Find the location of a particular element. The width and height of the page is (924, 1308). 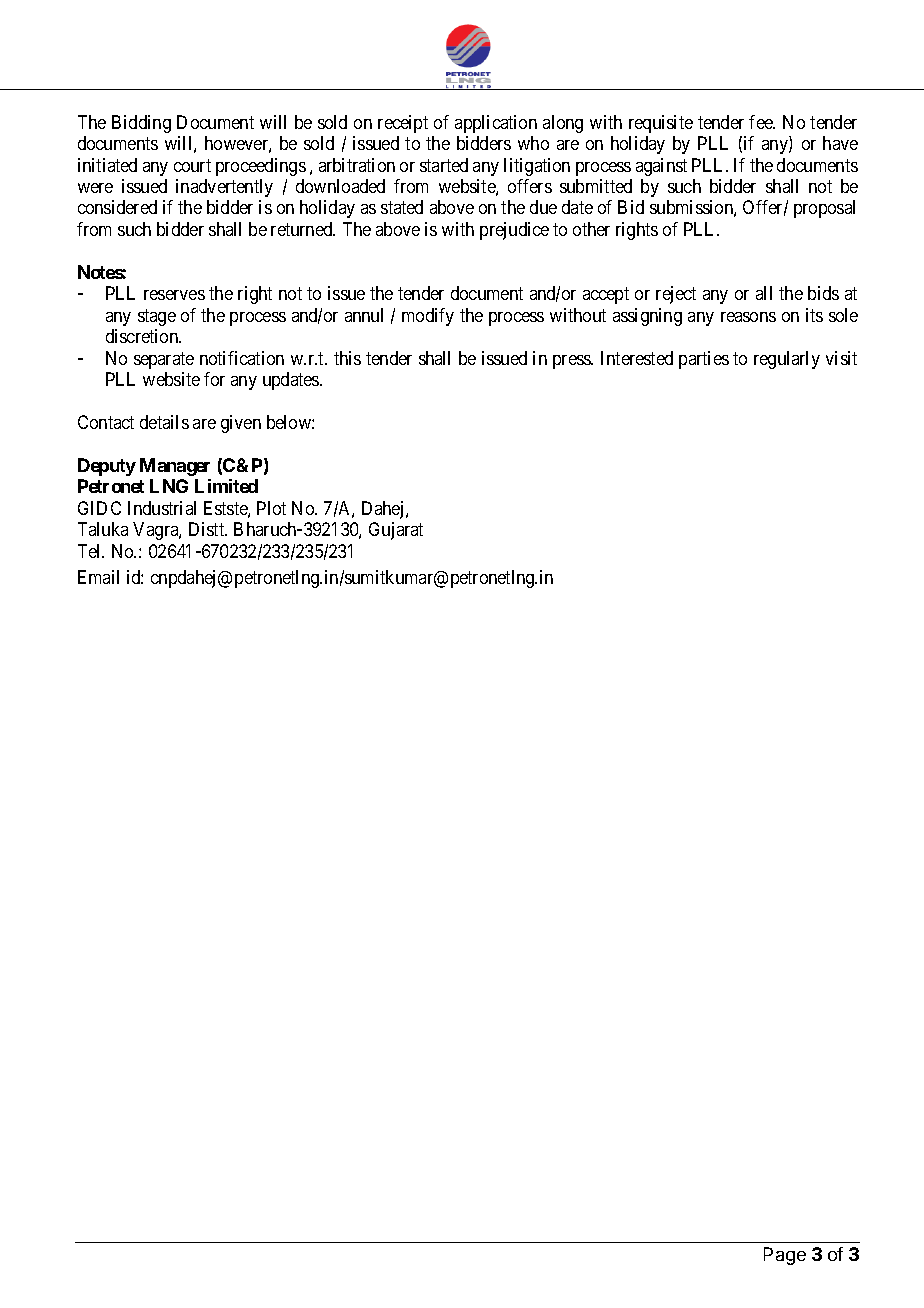

parties is located at coordinates (704, 360).
